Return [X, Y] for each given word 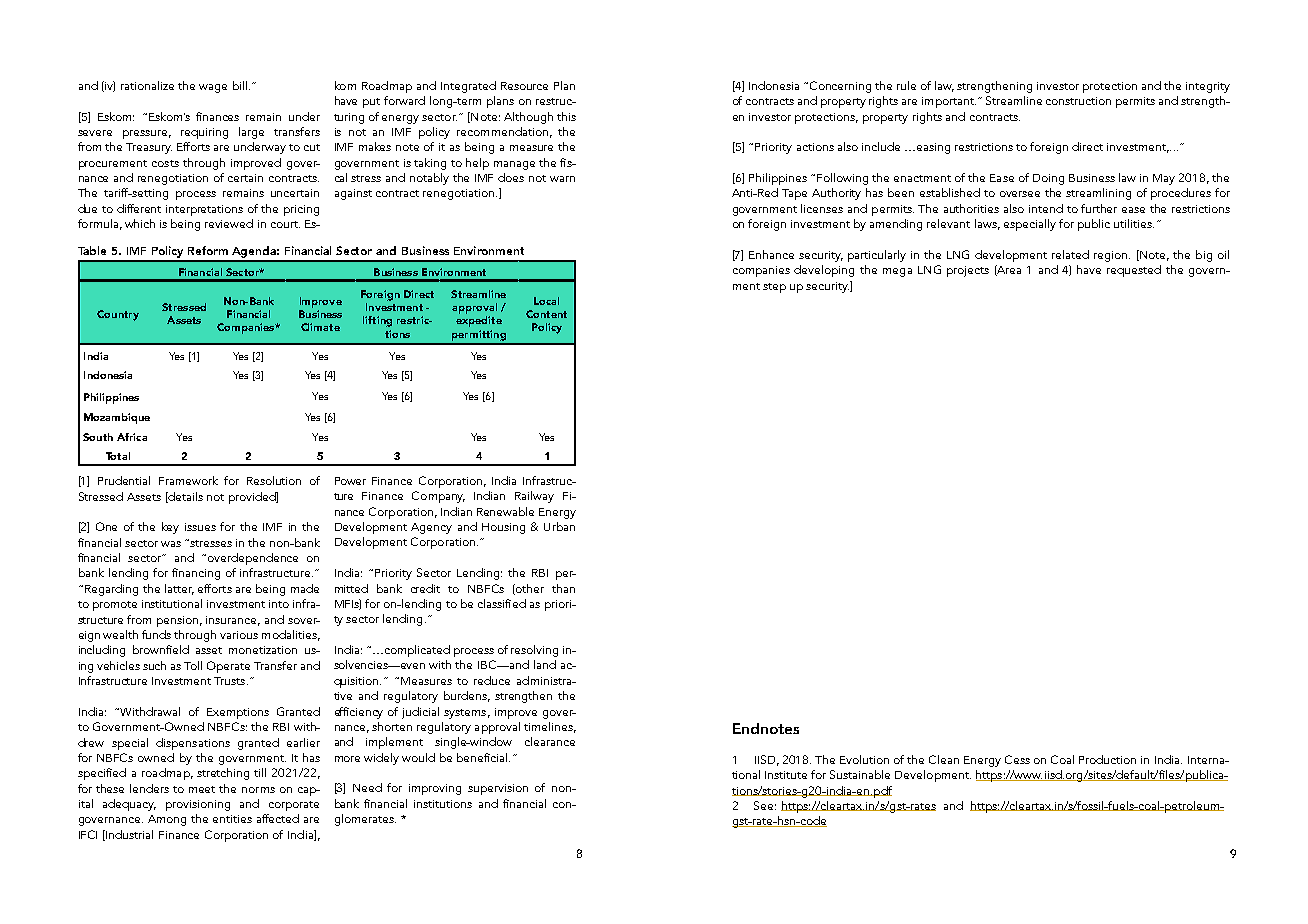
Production [1107, 759]
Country [118, 315]
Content [546, 314]
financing [196, 574]
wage [213, 88]
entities [232, 819]
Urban [559, 526]
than [563, 588]
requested [1134, 271]
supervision [498, 789]
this [566, 116]
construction [1078, 101]
